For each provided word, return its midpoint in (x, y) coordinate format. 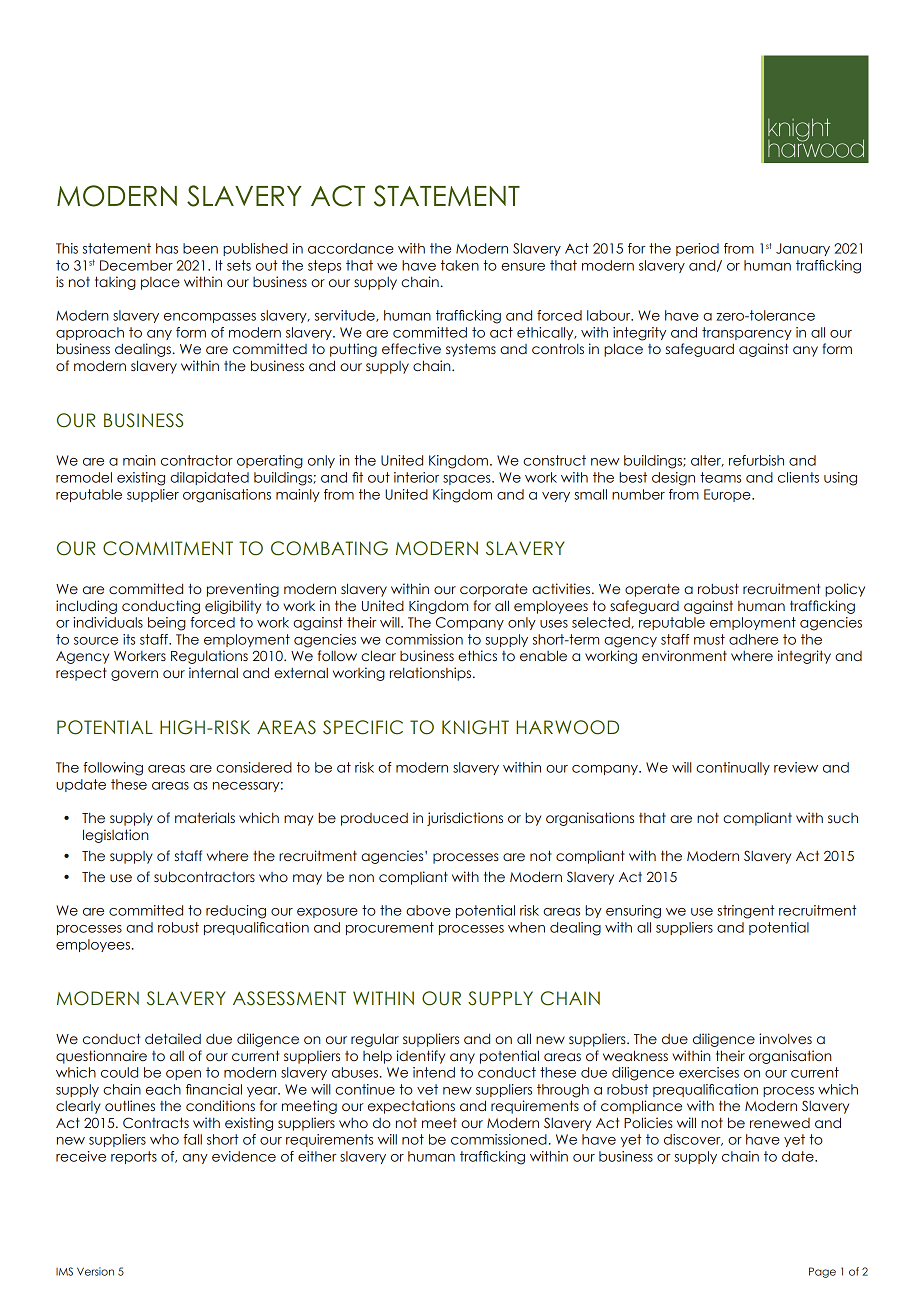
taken (460, 265)
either (317, 1156)
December (136, 265)
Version (95, 1271)
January (803, 249)
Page (822, 1272)
